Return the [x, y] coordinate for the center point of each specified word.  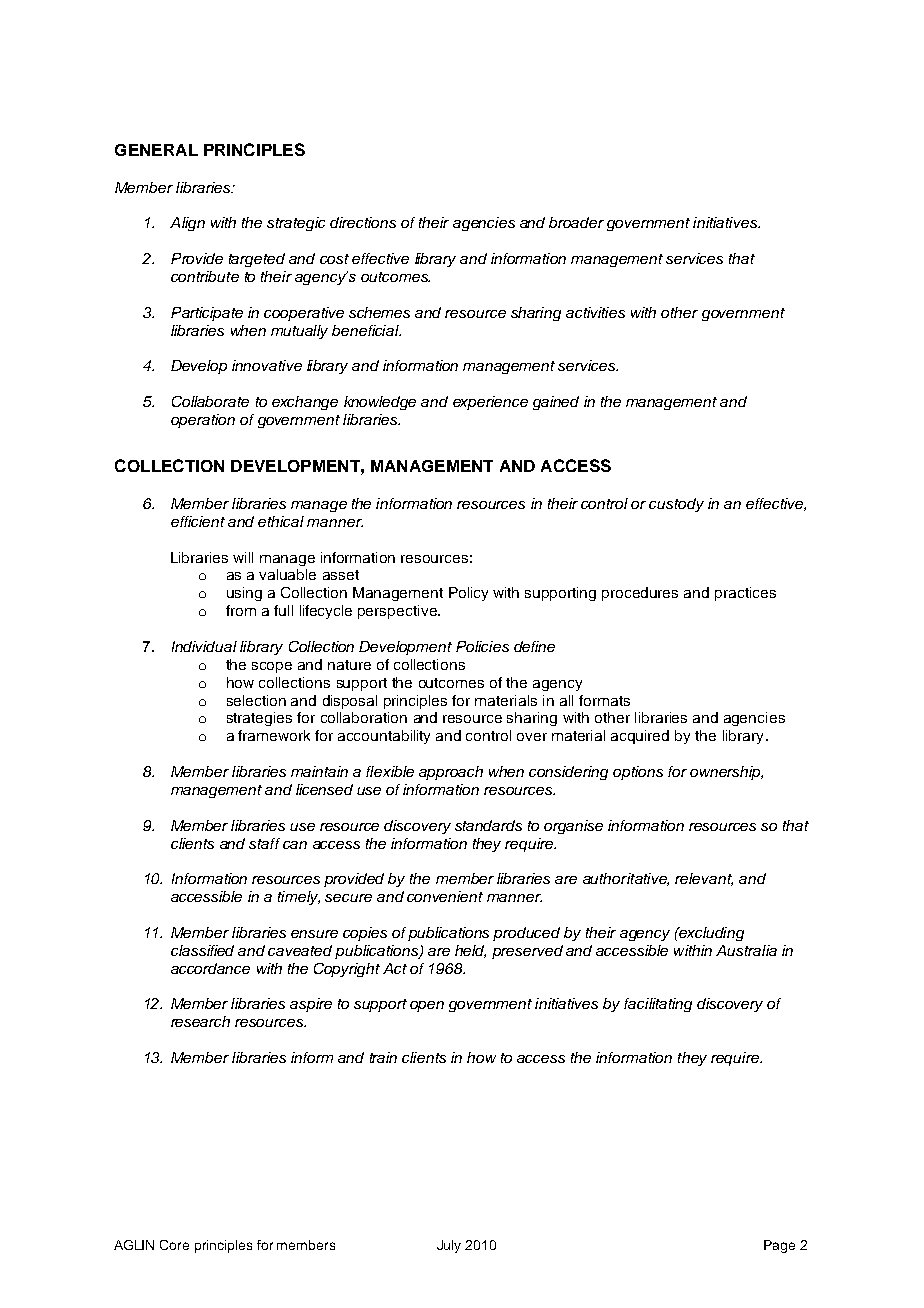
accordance [210, 968]
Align [187, 224]
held [470, 951]
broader [576, 222]
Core [174, 1245]
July [449, 1246]
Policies [482, 646]
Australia [746, 950]
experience [490, 403]
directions [363, 222]
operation [203, 421]
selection [256, 700]
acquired [640, 737]
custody [676, 505]
